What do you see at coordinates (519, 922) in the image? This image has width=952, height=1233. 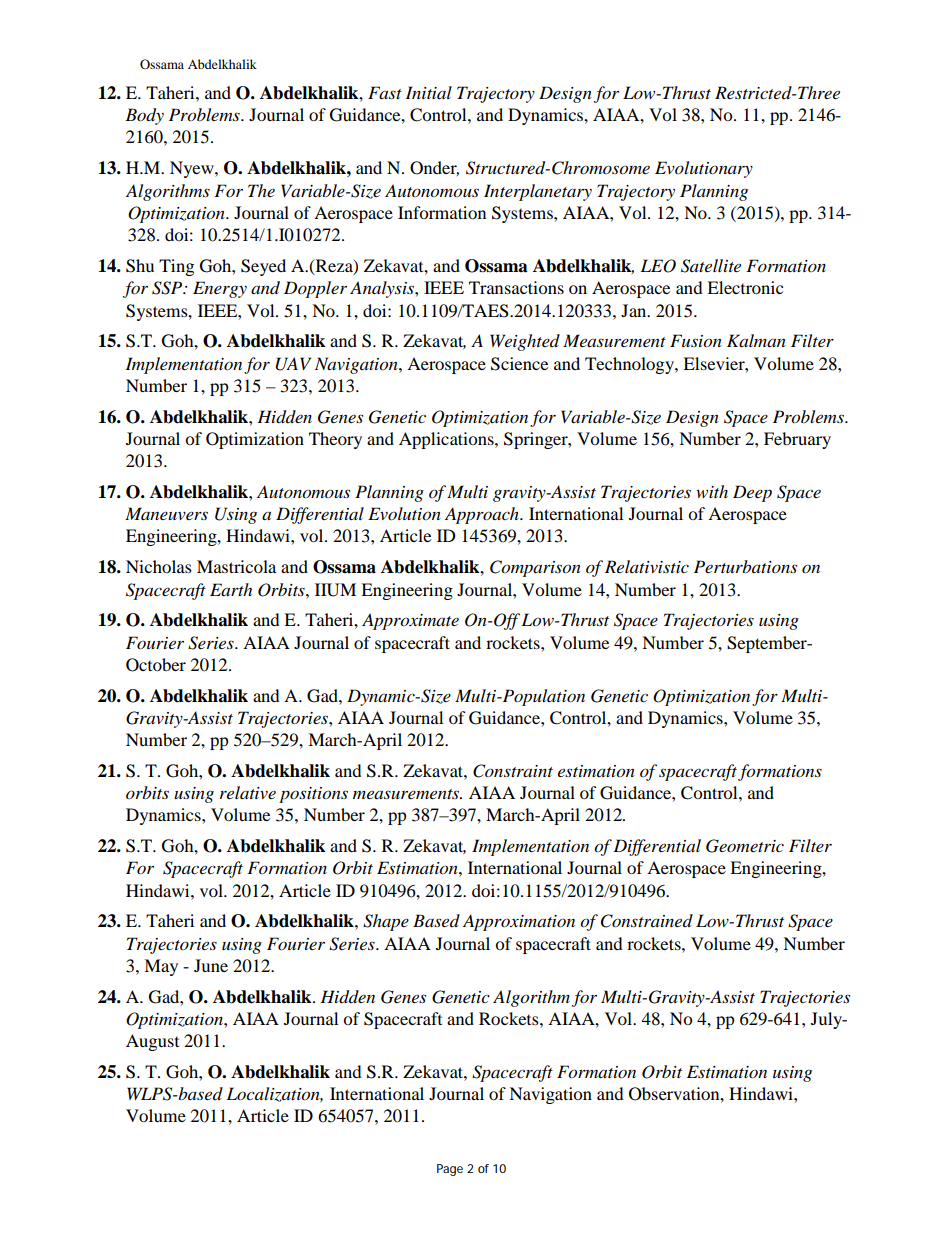 I see `Approximation` at bounding box center [519, 922].
